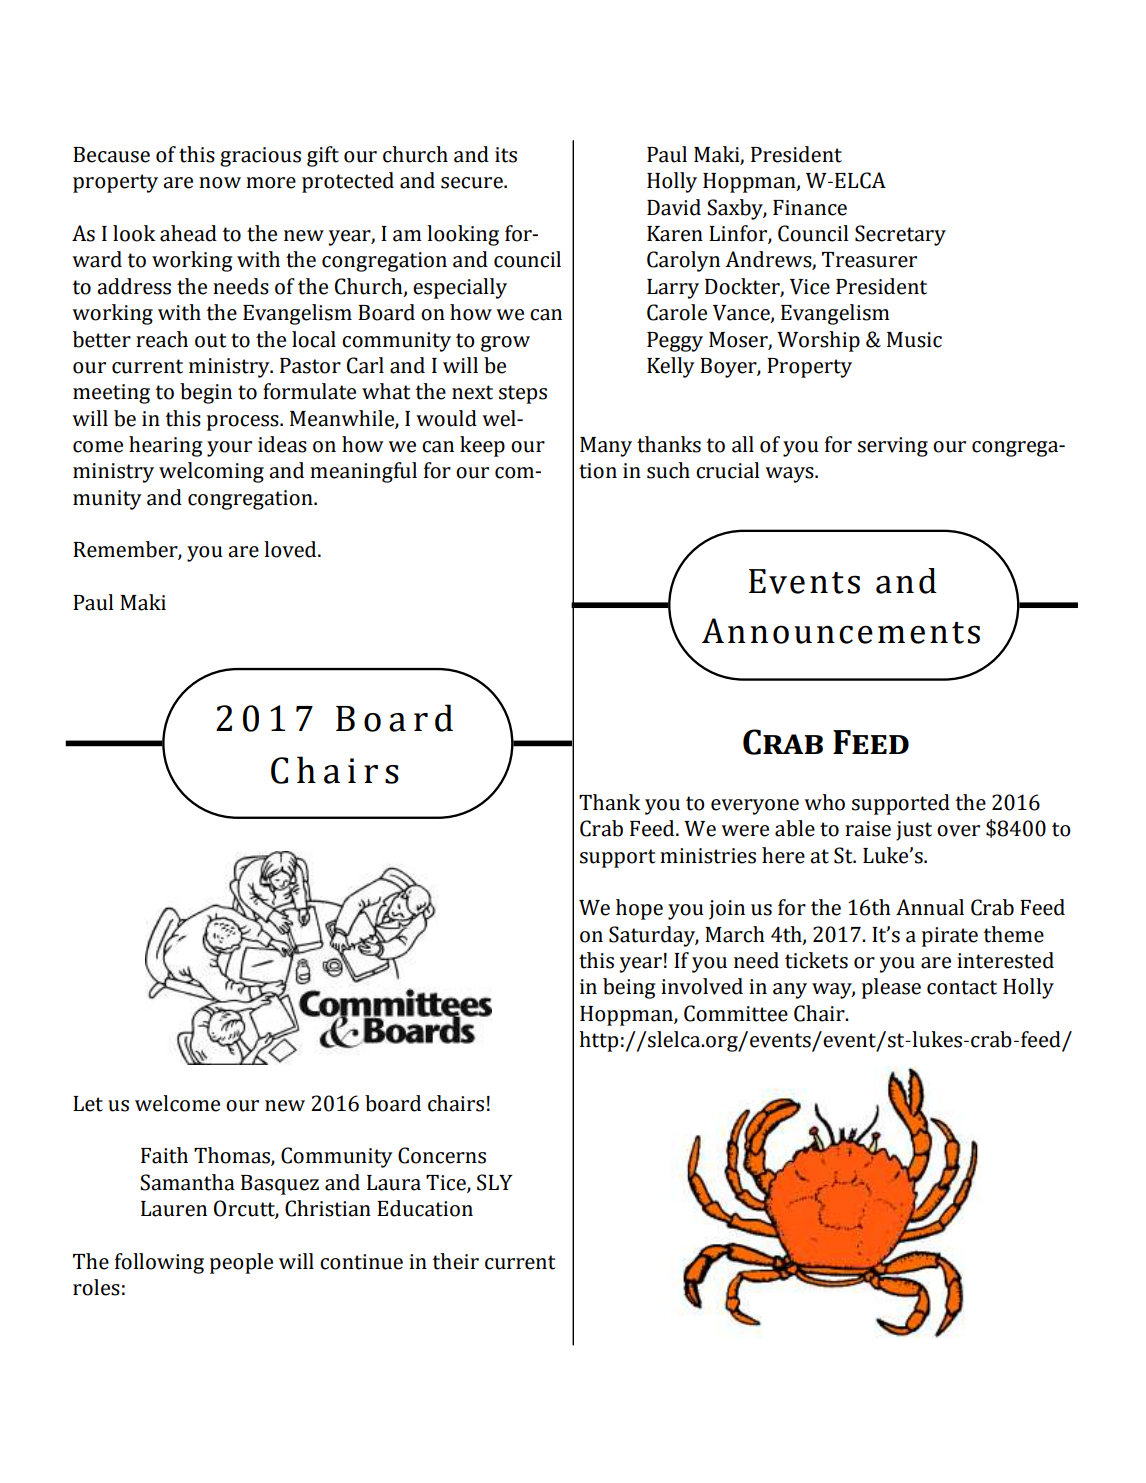 Image resolution: width=1146 pixels, height=1483 pixels. What do you see at coordinates (206, 393) in the screenshot?
I see `begin` at bounding box center [206, 393].
